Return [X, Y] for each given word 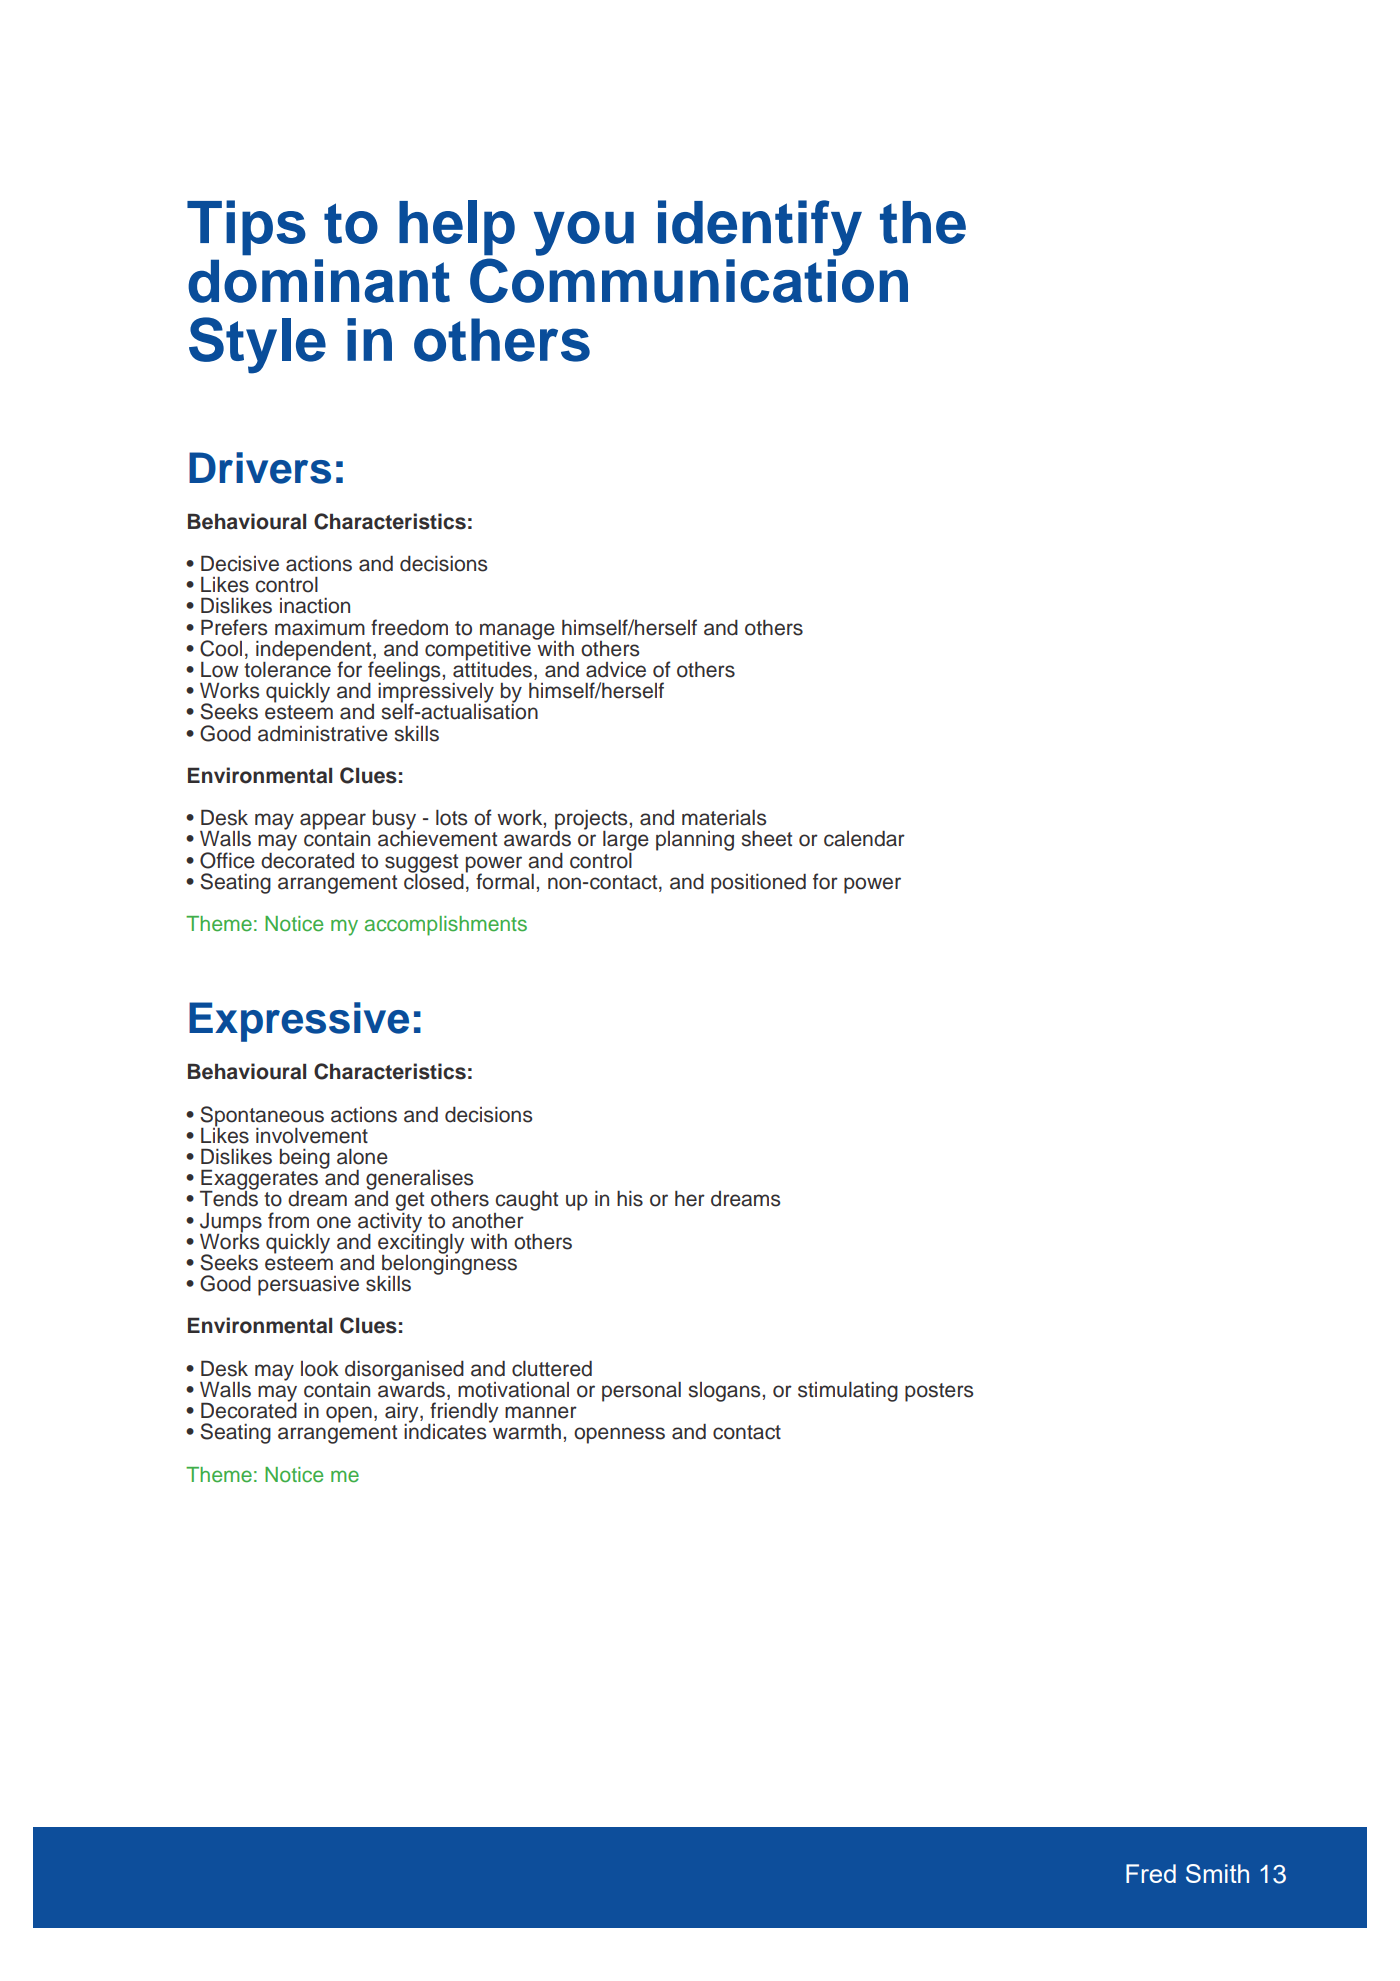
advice [616, 670]
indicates [445, 1431]
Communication [689, 280]
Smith [1217, 1873]
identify [760, 228]
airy [403, 1414]
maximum [320, 628]
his [630, 1199]
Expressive [299, 1022]
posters [939, 1392]
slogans [726, 1392]
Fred [1151, 1873]
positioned [758, 884]
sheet [767, 839]
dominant [319, 281]
